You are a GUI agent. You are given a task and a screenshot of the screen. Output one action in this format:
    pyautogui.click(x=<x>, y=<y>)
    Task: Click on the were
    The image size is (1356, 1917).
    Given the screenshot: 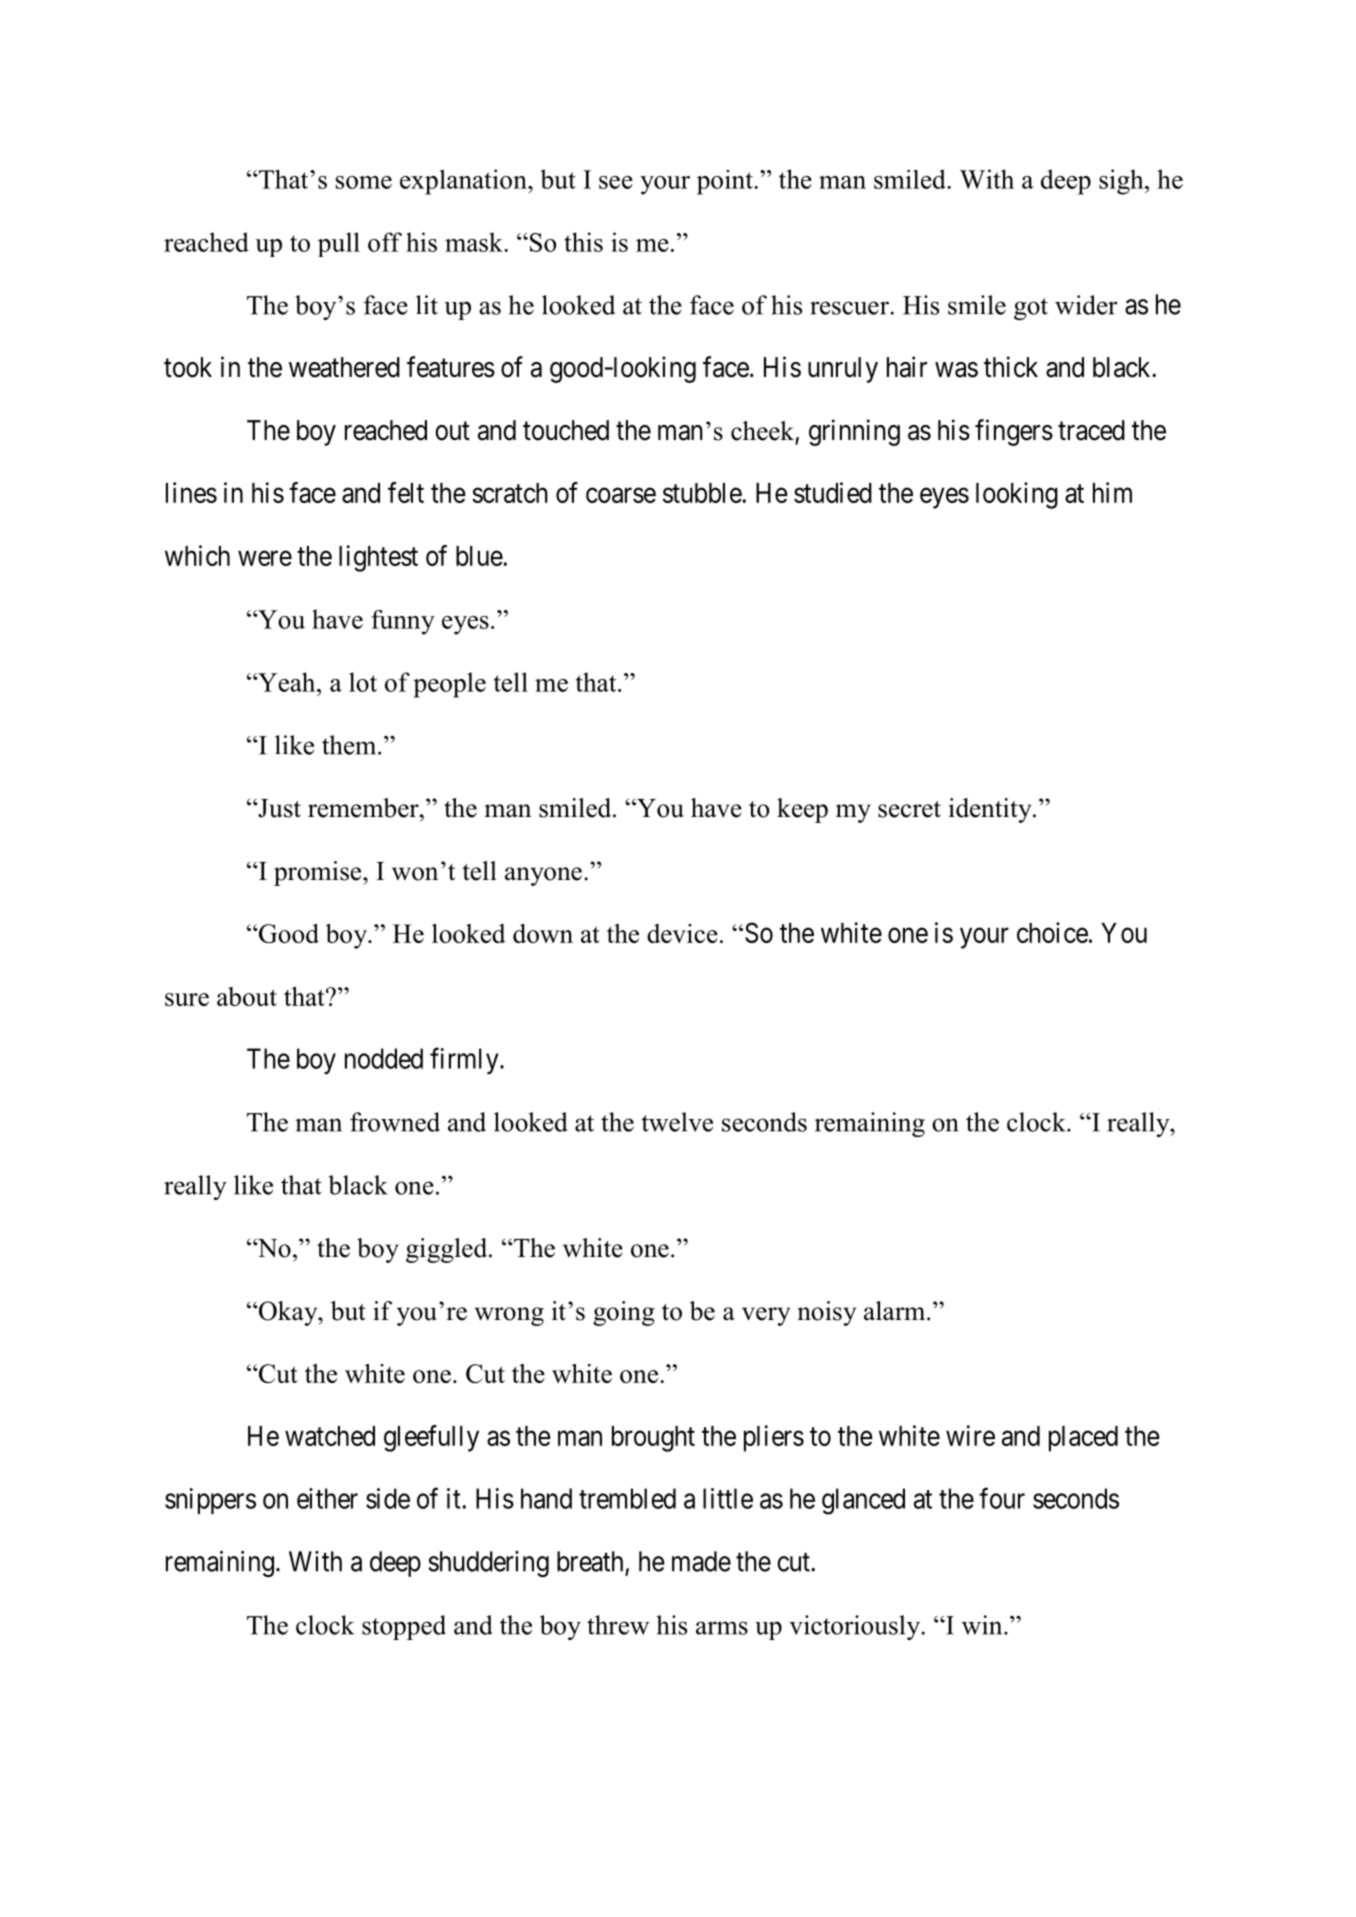 What is the action you would take?
    pyautogui.click(x=265, y=558)
